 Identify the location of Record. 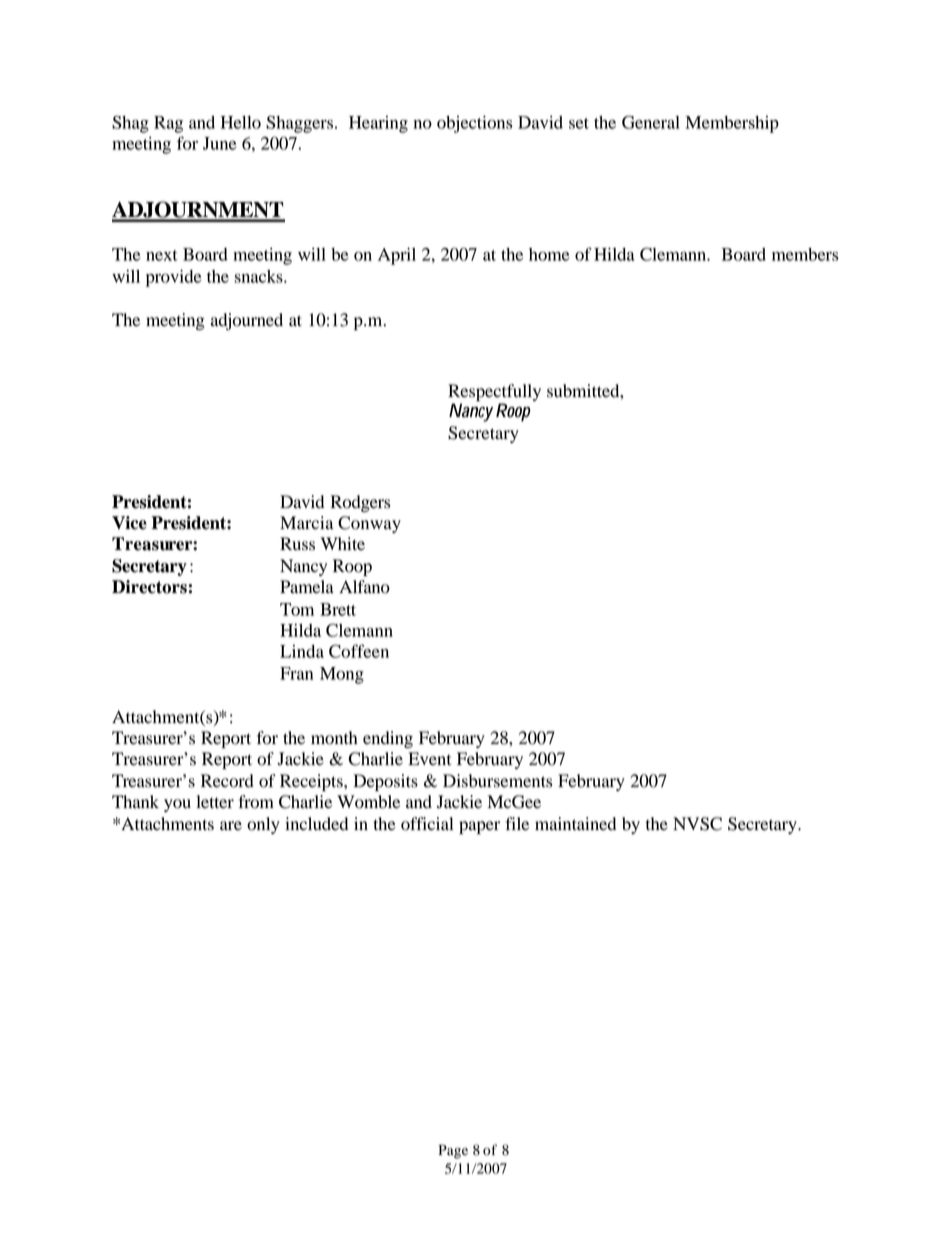
(227, 781).
